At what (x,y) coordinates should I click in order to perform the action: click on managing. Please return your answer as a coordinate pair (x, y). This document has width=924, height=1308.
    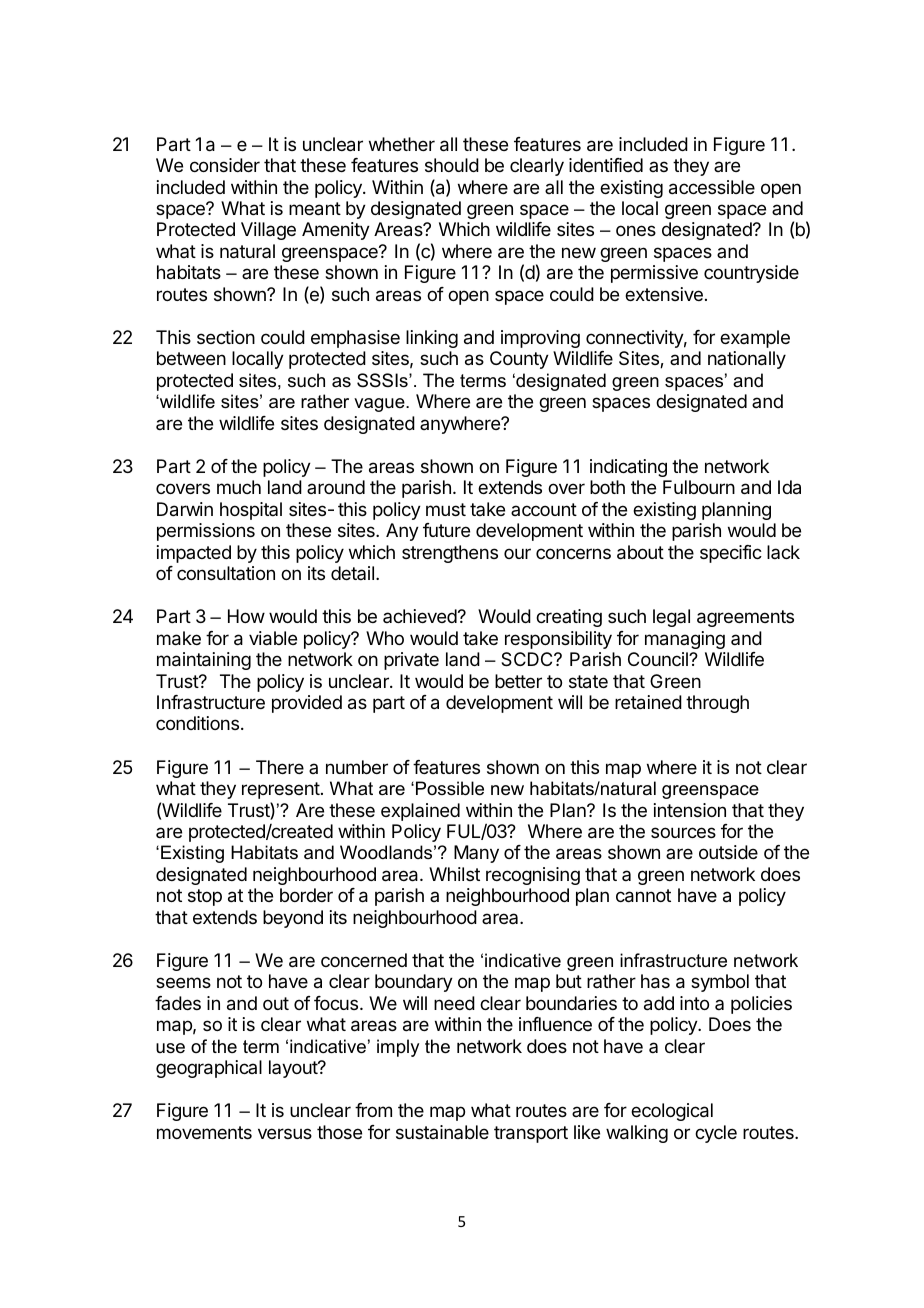
    Looking at the image, I should click on (685, 640).
